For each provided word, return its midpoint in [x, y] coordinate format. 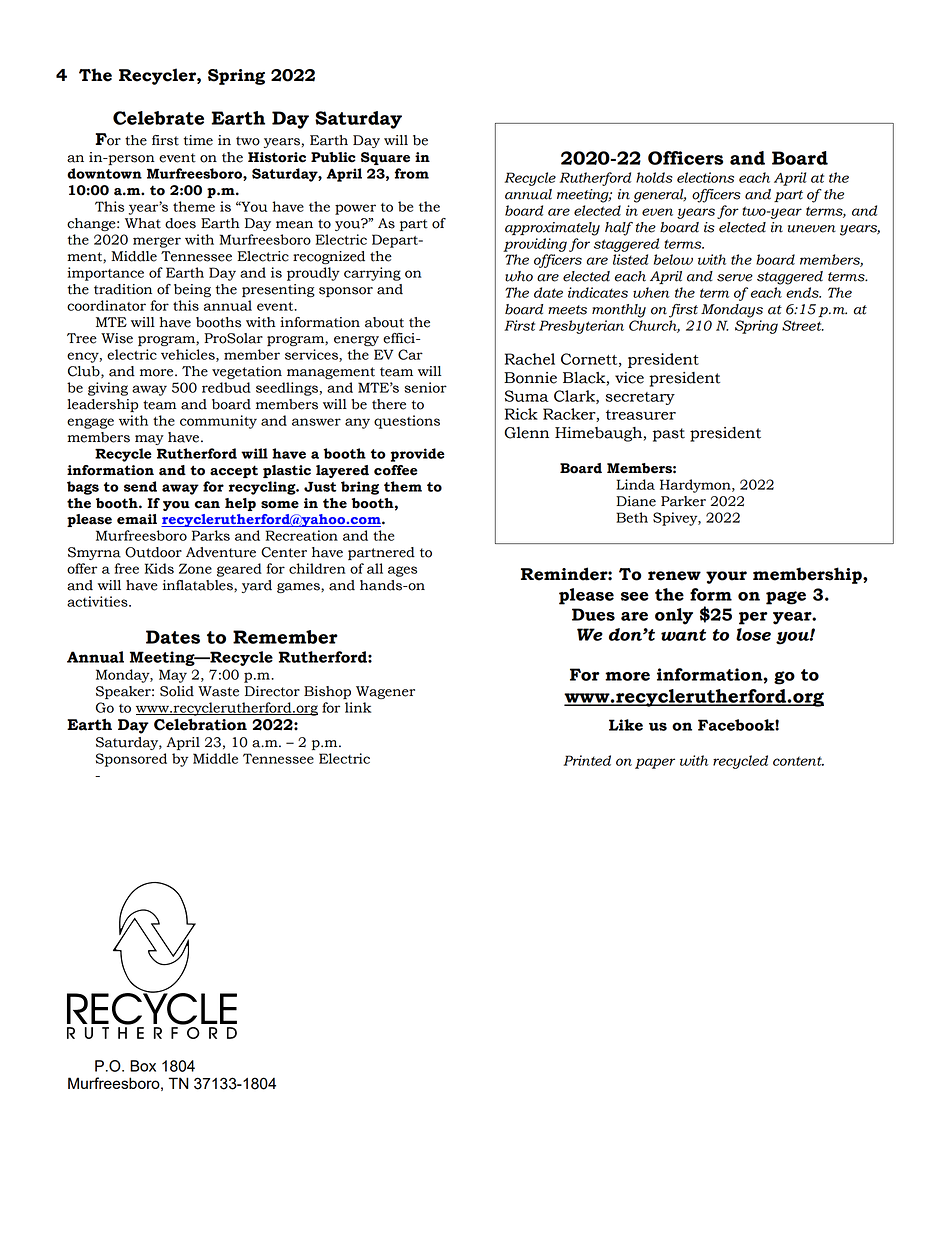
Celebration [200, 724]
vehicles [189, 355]
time [198, 140]
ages [402, 571]
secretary [640, 398]
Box [143, 1066]
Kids [159, 568]
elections [705, 177]
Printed [587, 760]
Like [626, 725]
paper [655, 763]
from [412, 173]
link [358, 707]
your [726, 577]
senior [425, 387]
